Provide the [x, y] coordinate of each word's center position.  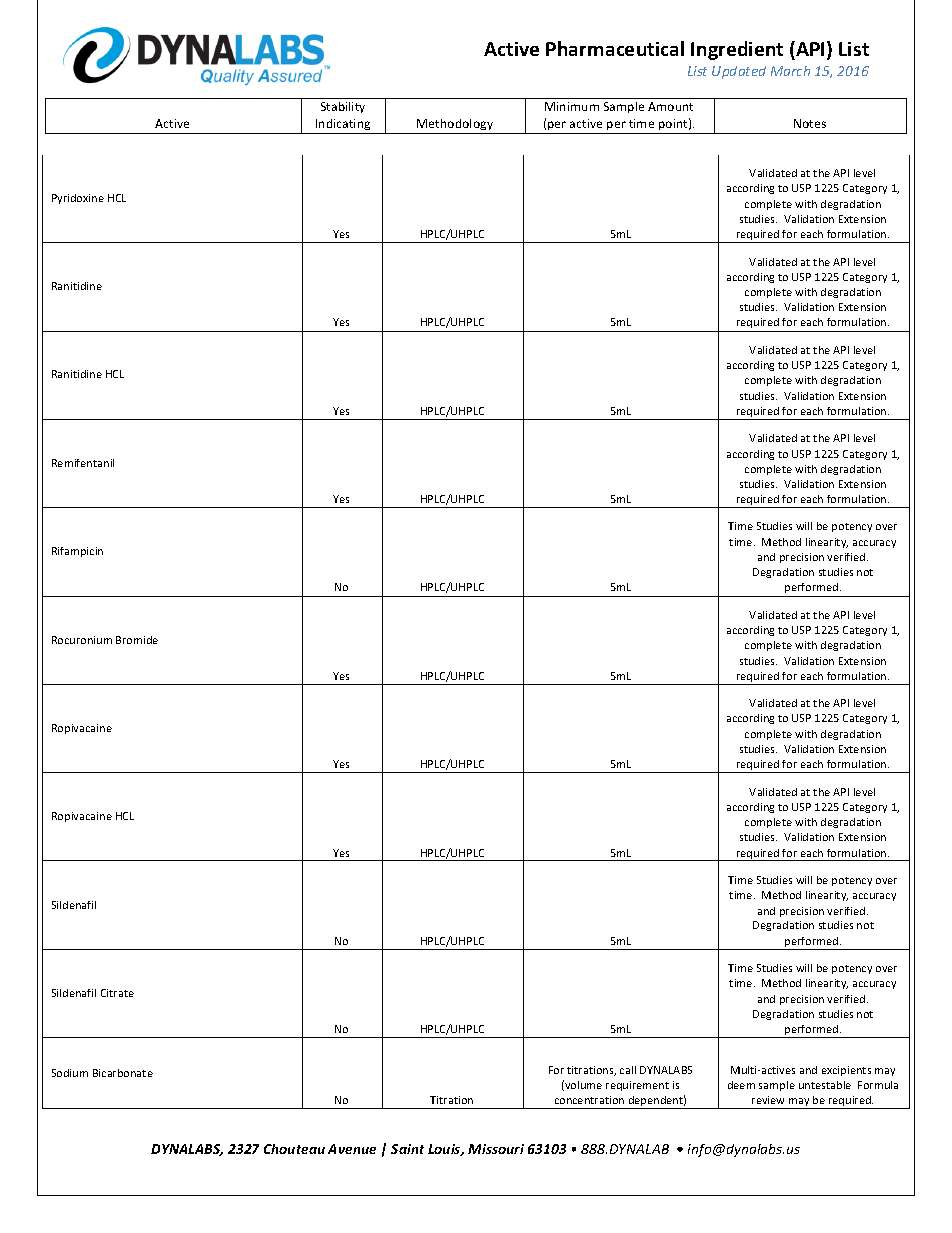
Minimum [572, 106]
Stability [343, 107]
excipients [846, 1071]
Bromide [137, 640]
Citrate [117, 993]
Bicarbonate [123, 1073]
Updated [739, 72]
